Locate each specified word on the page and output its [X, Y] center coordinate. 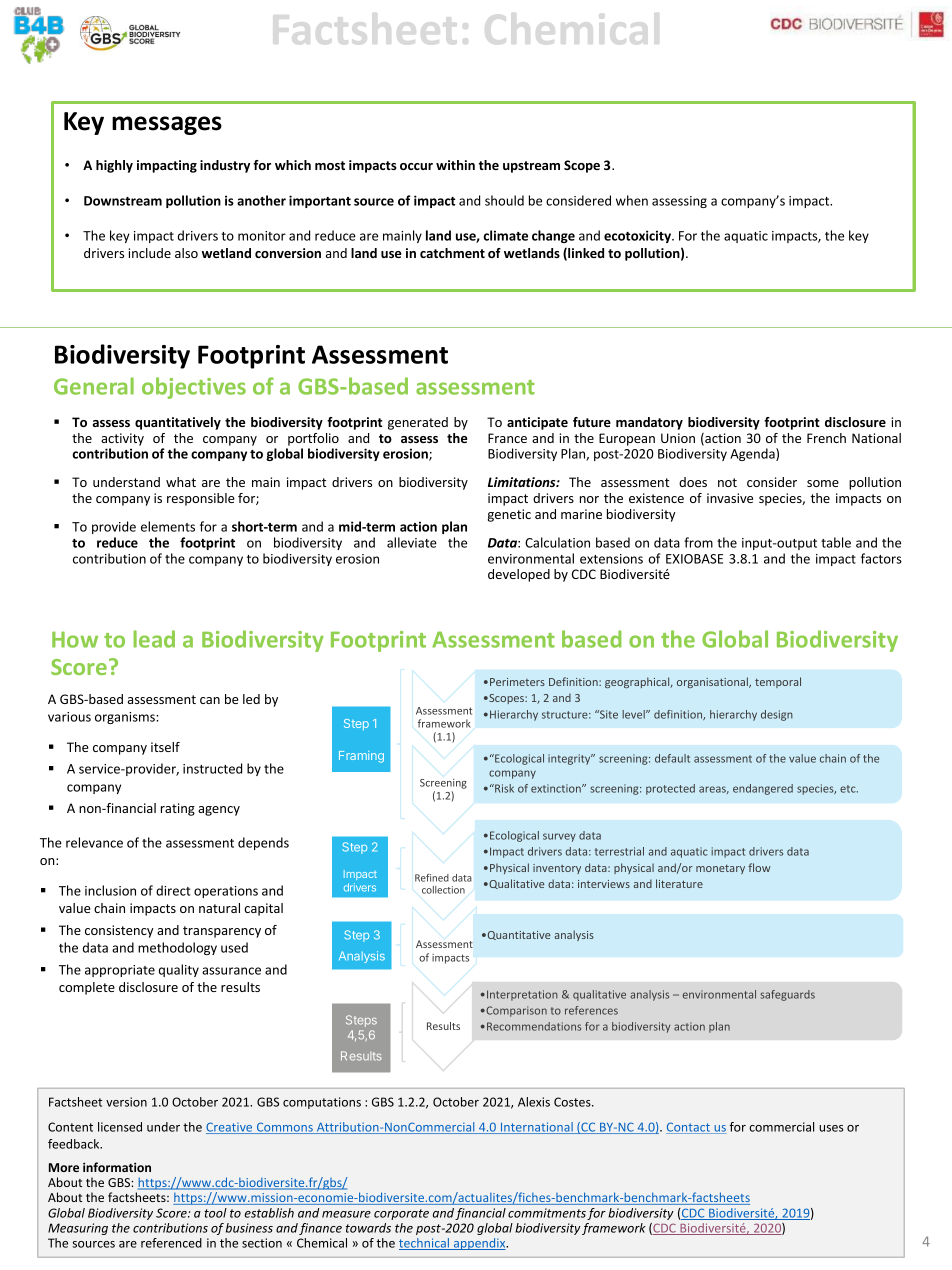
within [455, 165]
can [210, 700]
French [826, 438]
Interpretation [522, 995]
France [507, 438]
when [632, 200]
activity [122, 439]
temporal [778, 682]
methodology [177, 948]
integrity [570, 759]
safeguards [787, 995]
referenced [171, 1243]
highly [114, 166]
